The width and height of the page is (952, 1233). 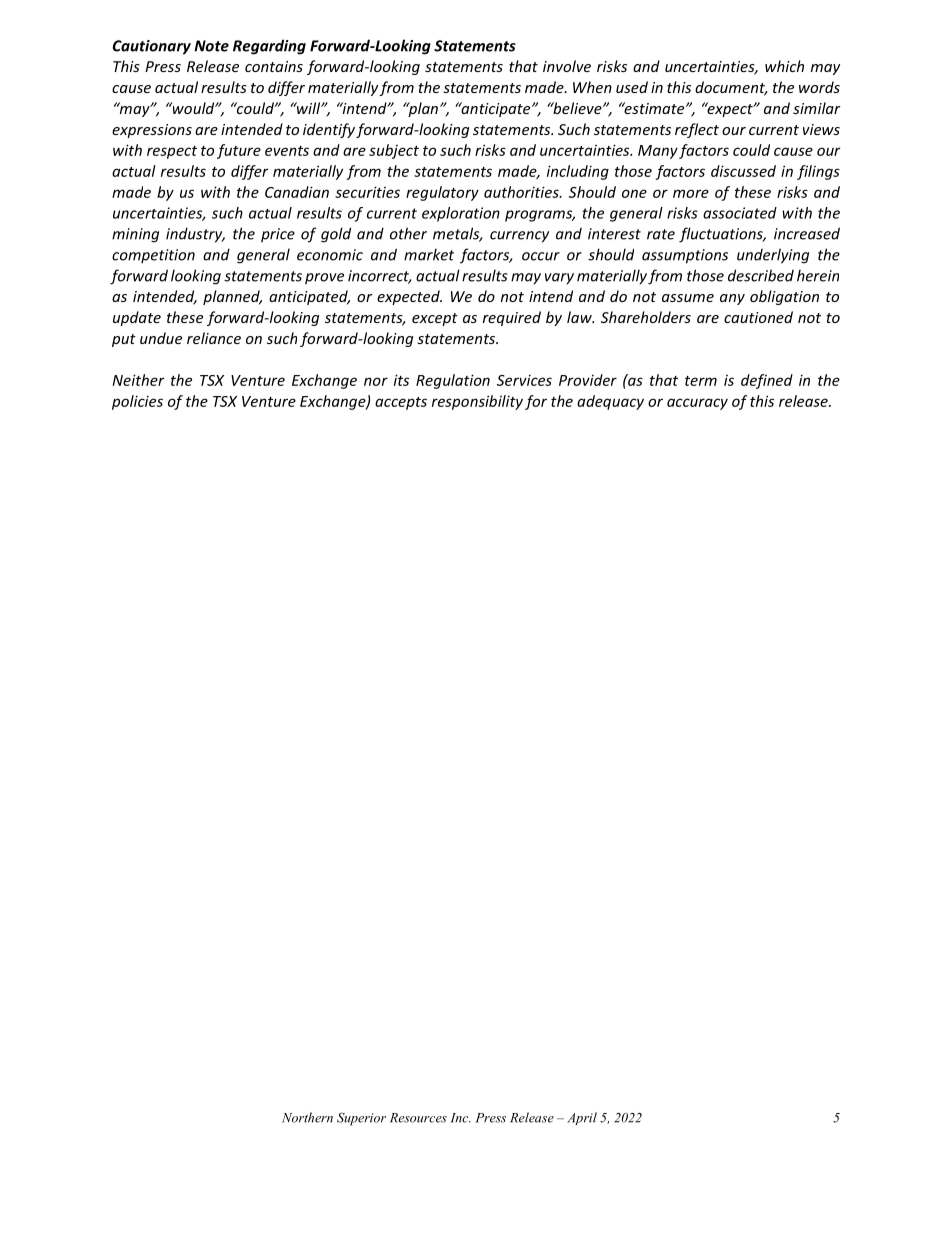 What do you see at coordinates (784, 66) in the page?
I see `which` at bounding box center [784, 66].
